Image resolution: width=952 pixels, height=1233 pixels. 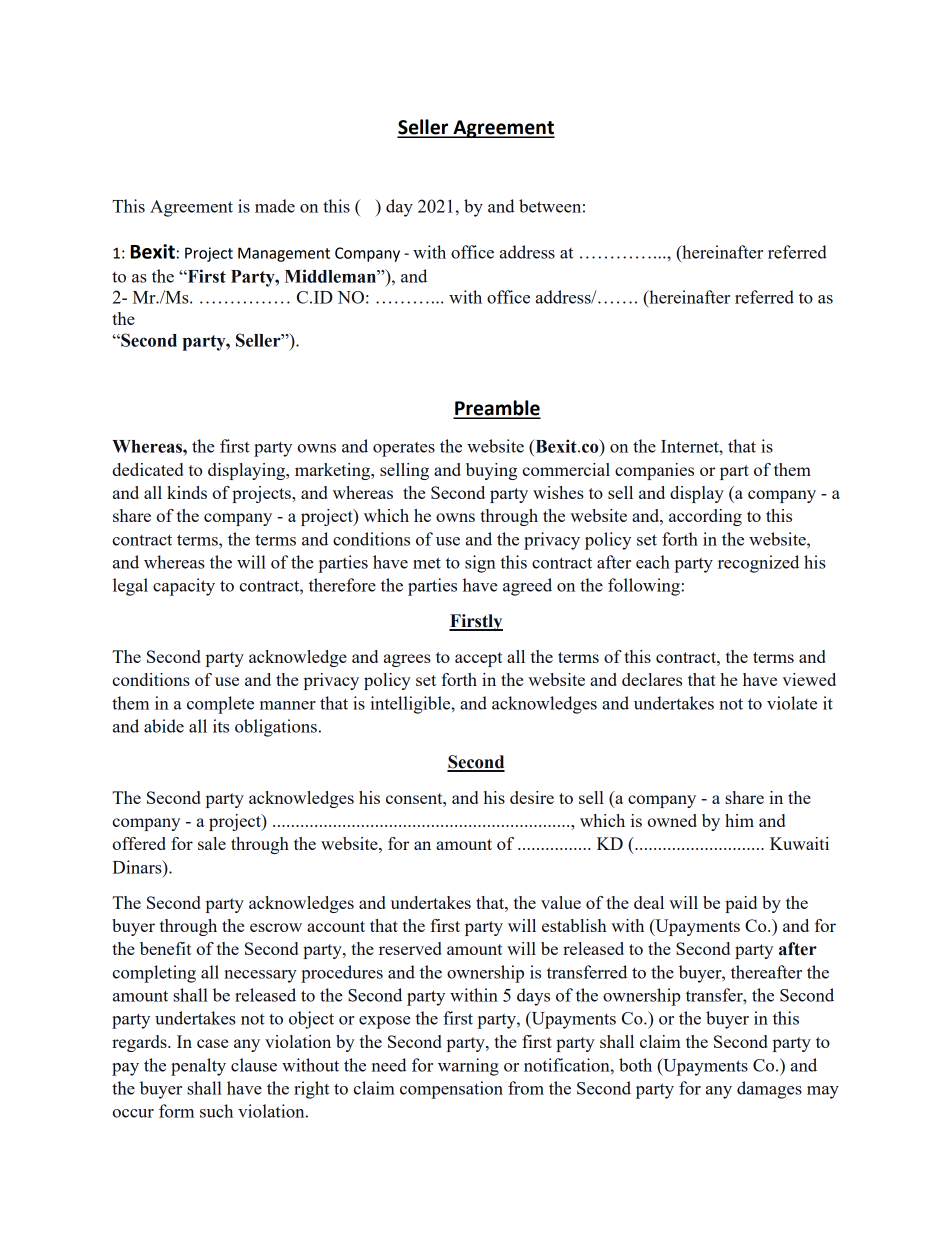 What do you see at coordinates (497, 409) in the screenshot?
I see `Preamble` at bounding box center [497, 409].
